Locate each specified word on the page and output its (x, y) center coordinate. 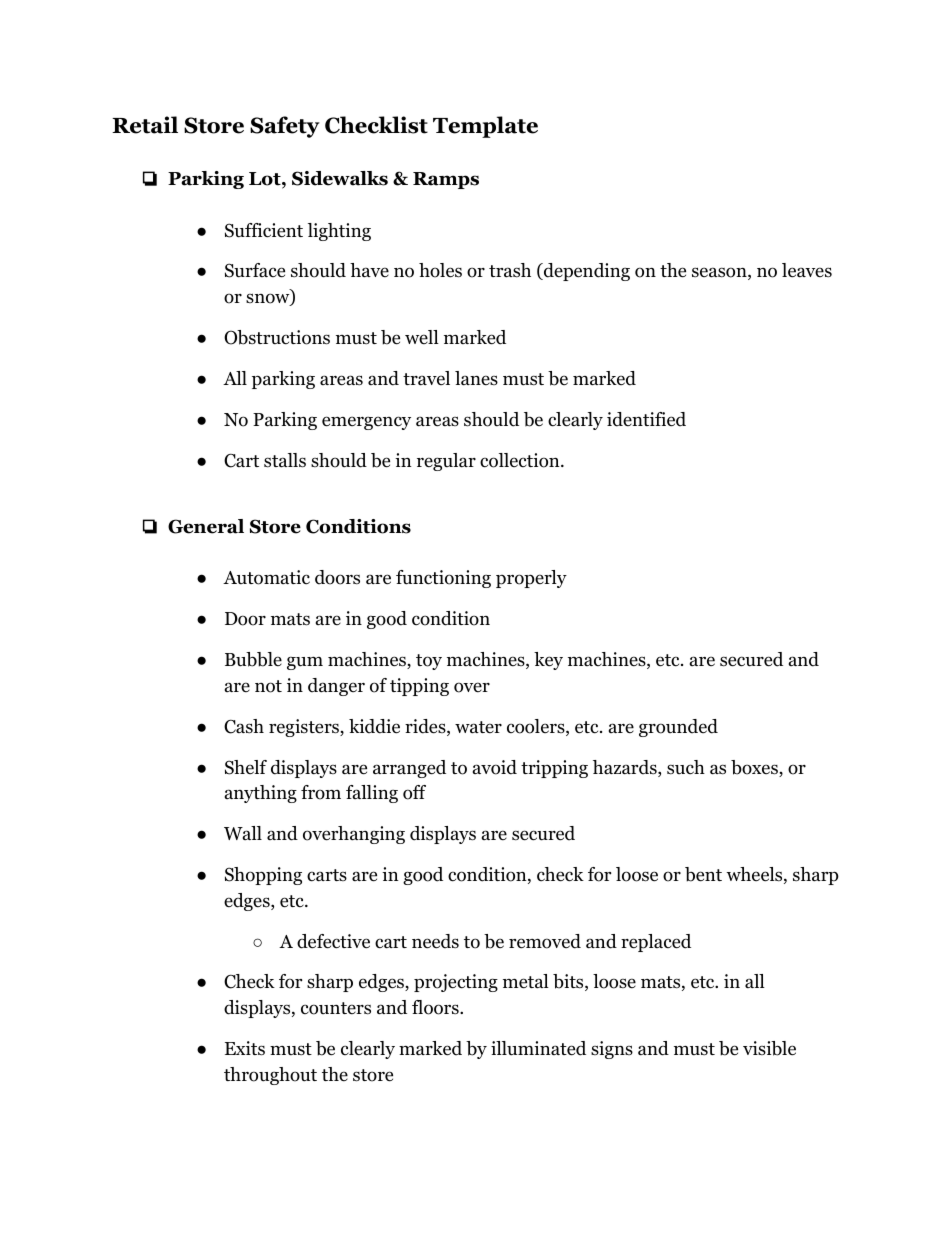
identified (646, 419)
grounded (678, 728)
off (414, 792)
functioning (443, 579)
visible (769, 1048)
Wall (243, 833)
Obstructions (277, 337)
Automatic (266, 577)
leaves (807, 270)
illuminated (538, 1048)
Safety (285, 127)
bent (703, 874)
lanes (476, 378)
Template (485, 127)
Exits (245, 1048)
